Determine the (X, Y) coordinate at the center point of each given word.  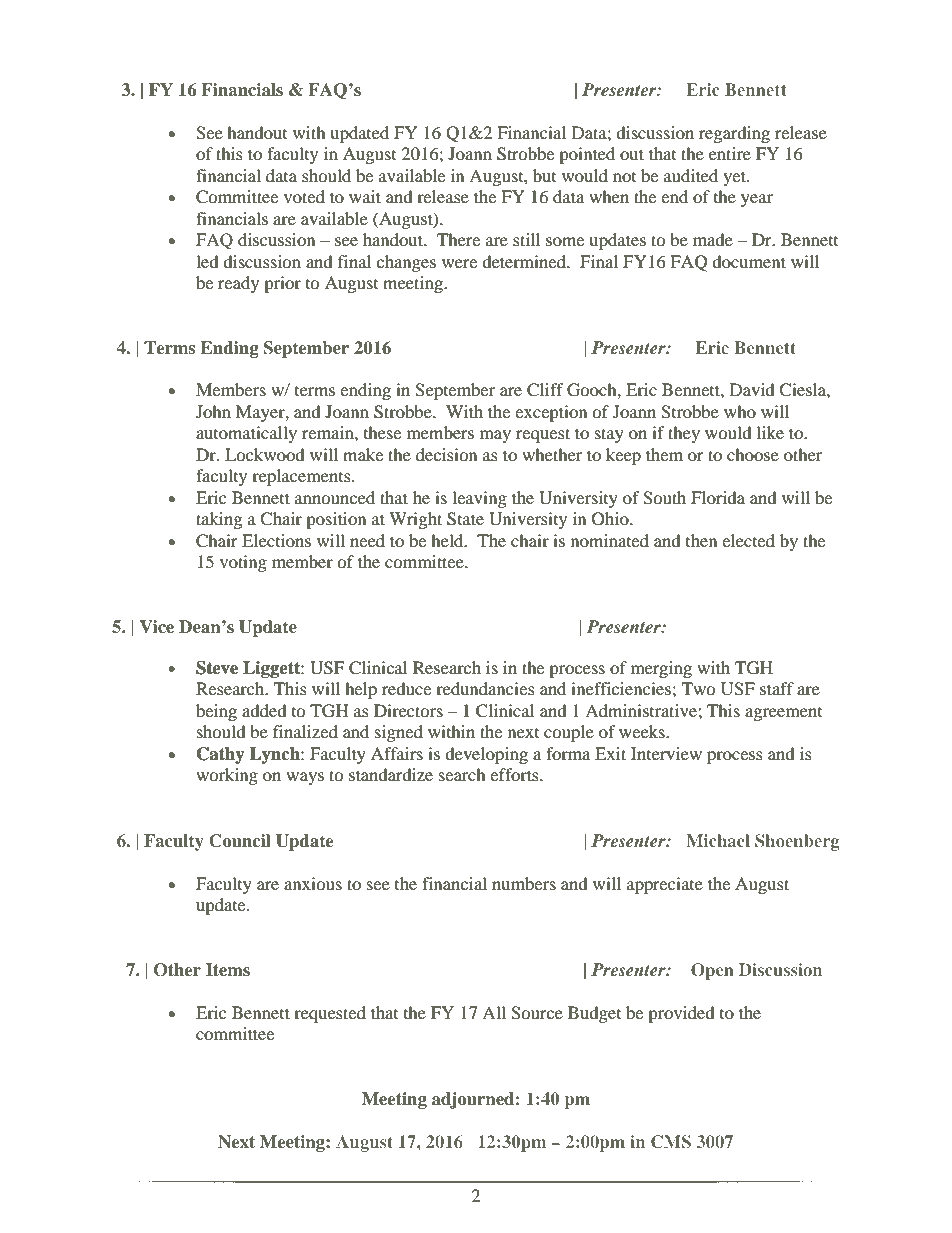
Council (240, 841)
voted (304, 196)
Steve (217, 668)
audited (691, 175)
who (740, 411)
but (544, 175)
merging (661, 669)
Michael (718, 840)
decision (446, 454)
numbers (524, 883)
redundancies (485, 688)
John (213, 411)
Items (228, 969)
